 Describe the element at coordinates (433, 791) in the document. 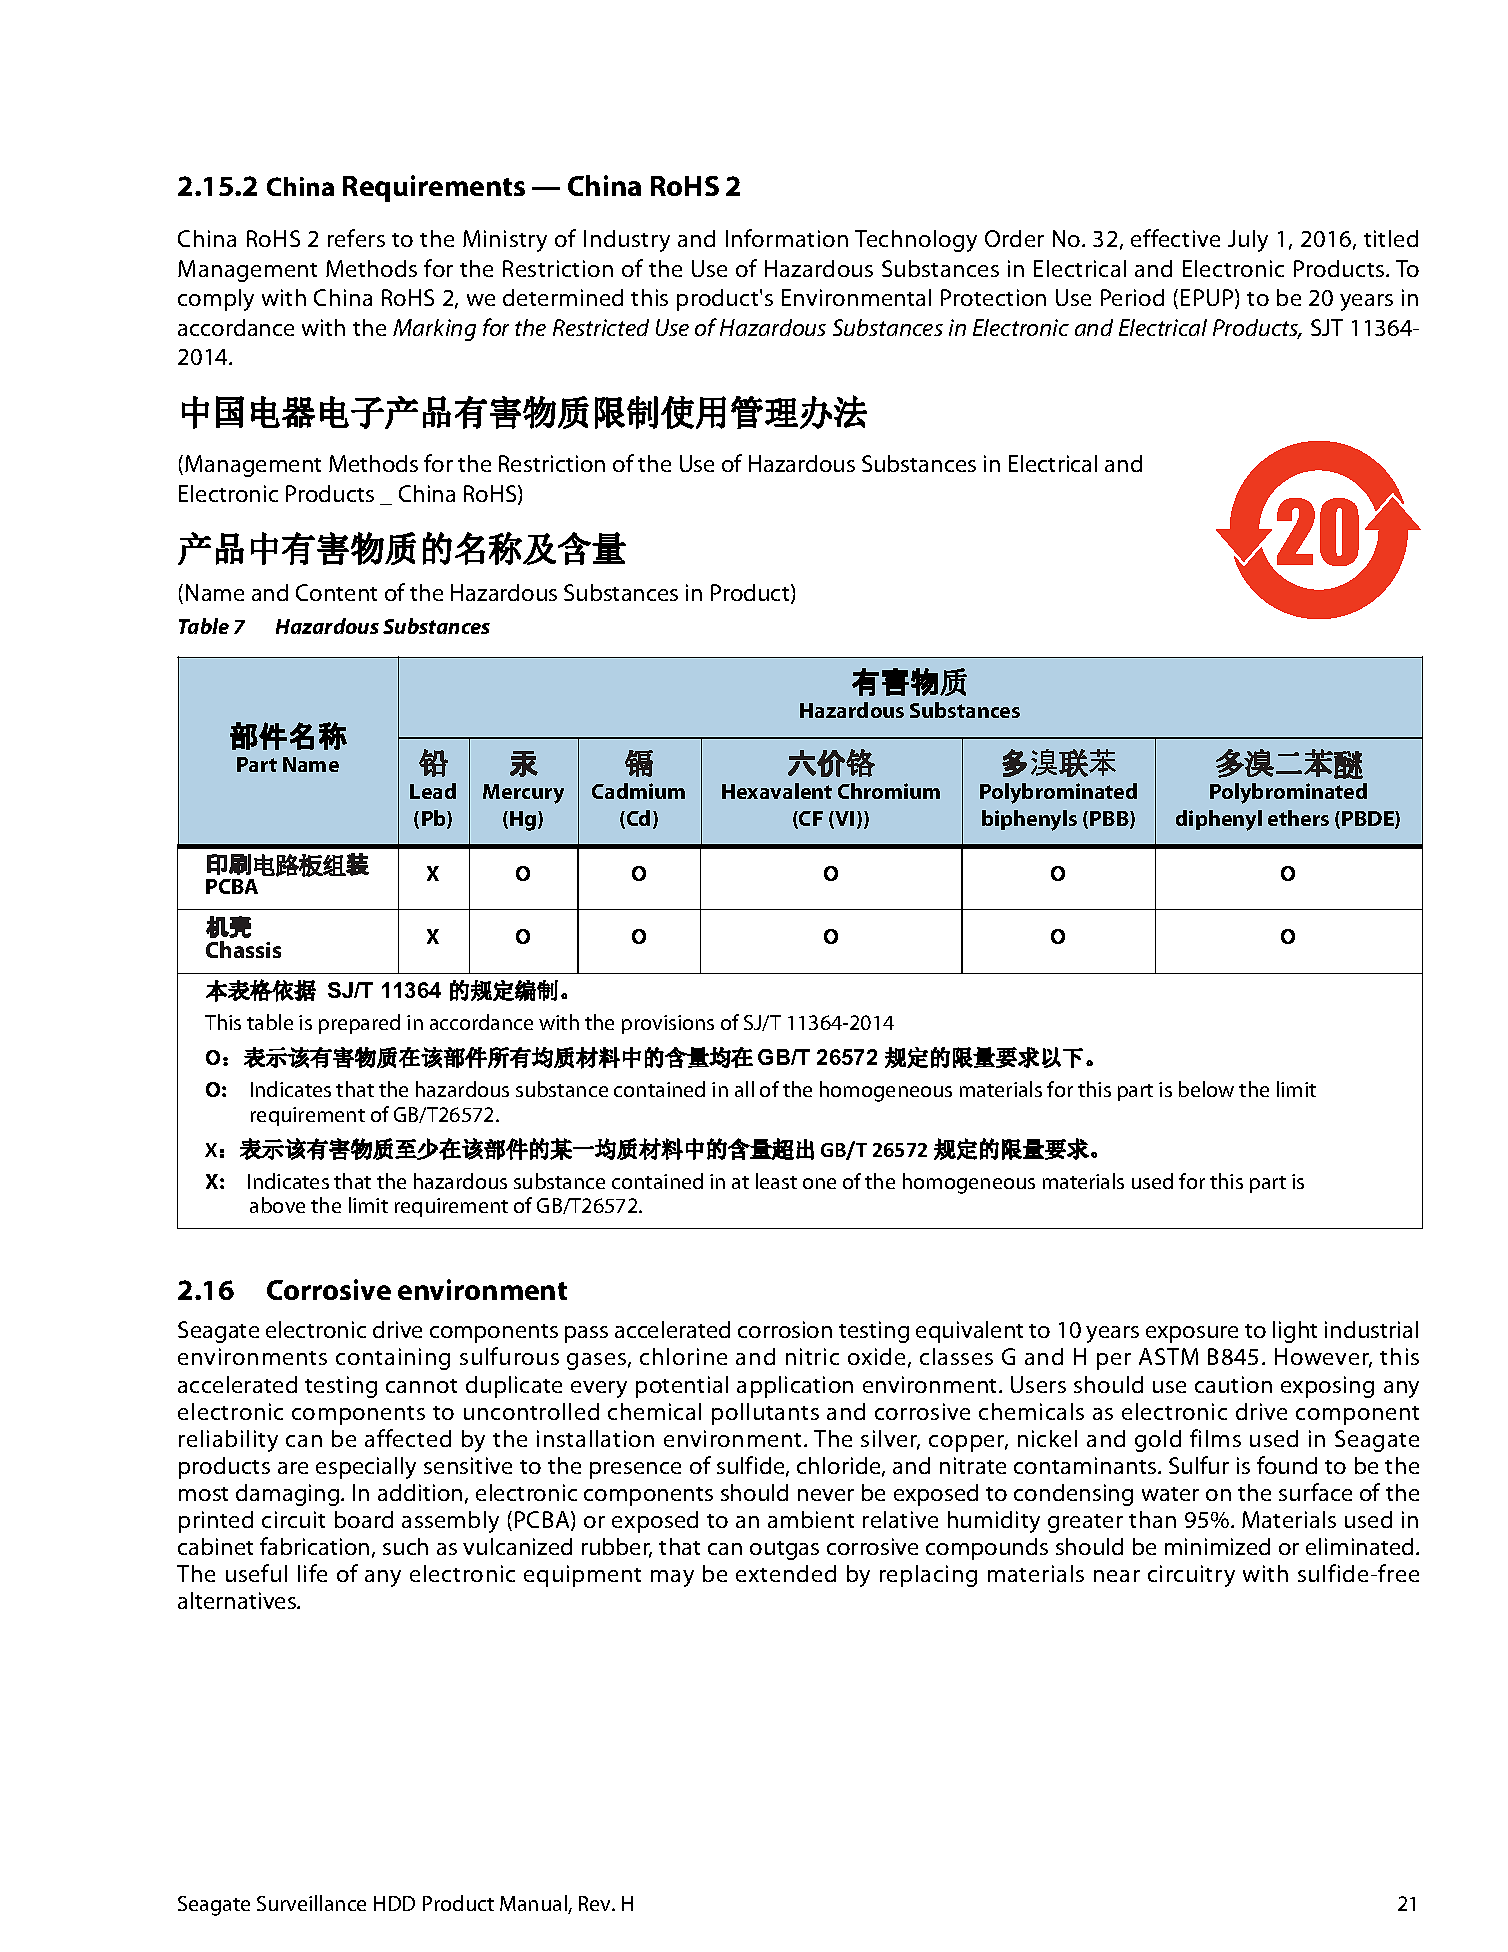

I see `Lead` at that location.
